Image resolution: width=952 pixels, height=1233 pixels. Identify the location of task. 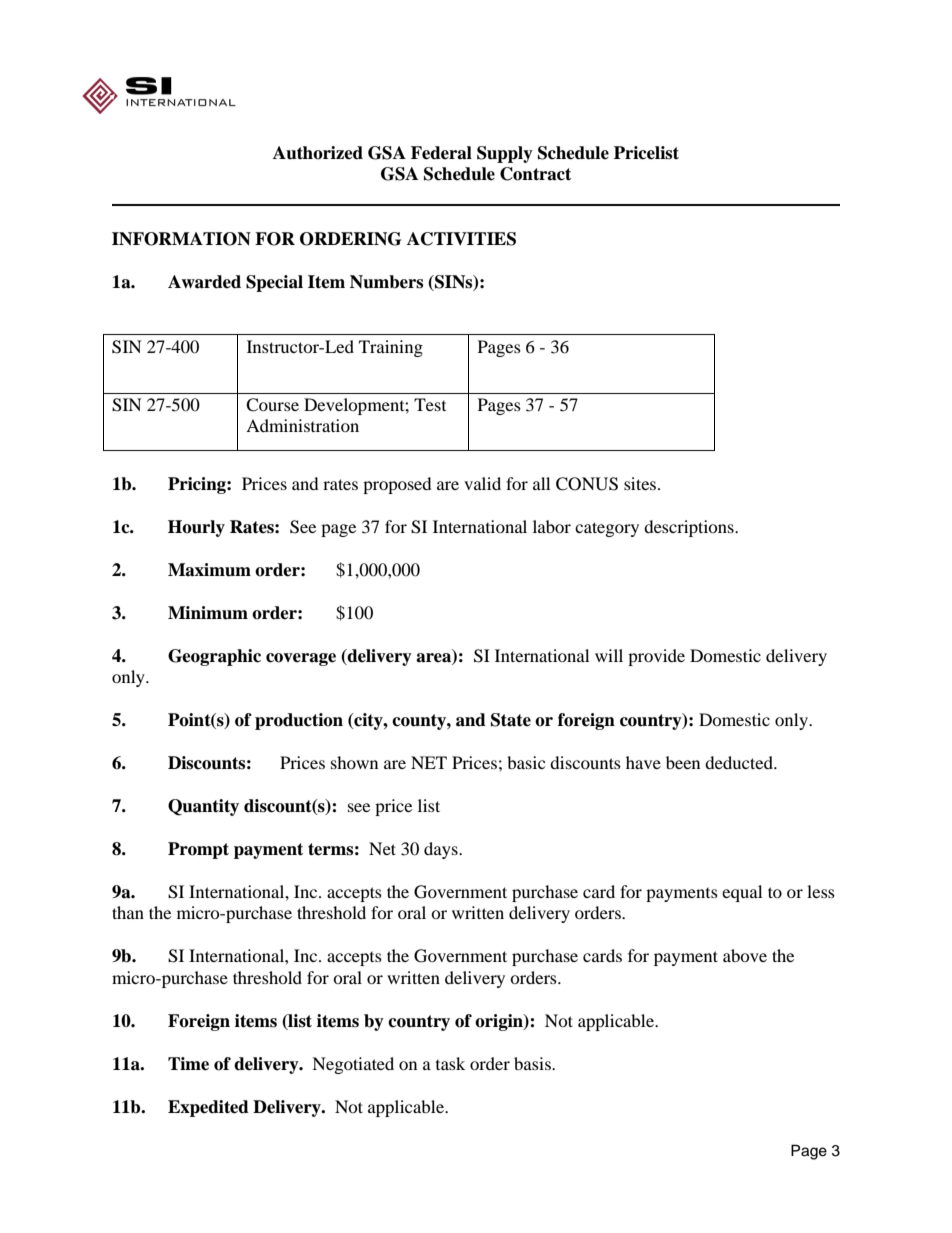
(450, 1063).
